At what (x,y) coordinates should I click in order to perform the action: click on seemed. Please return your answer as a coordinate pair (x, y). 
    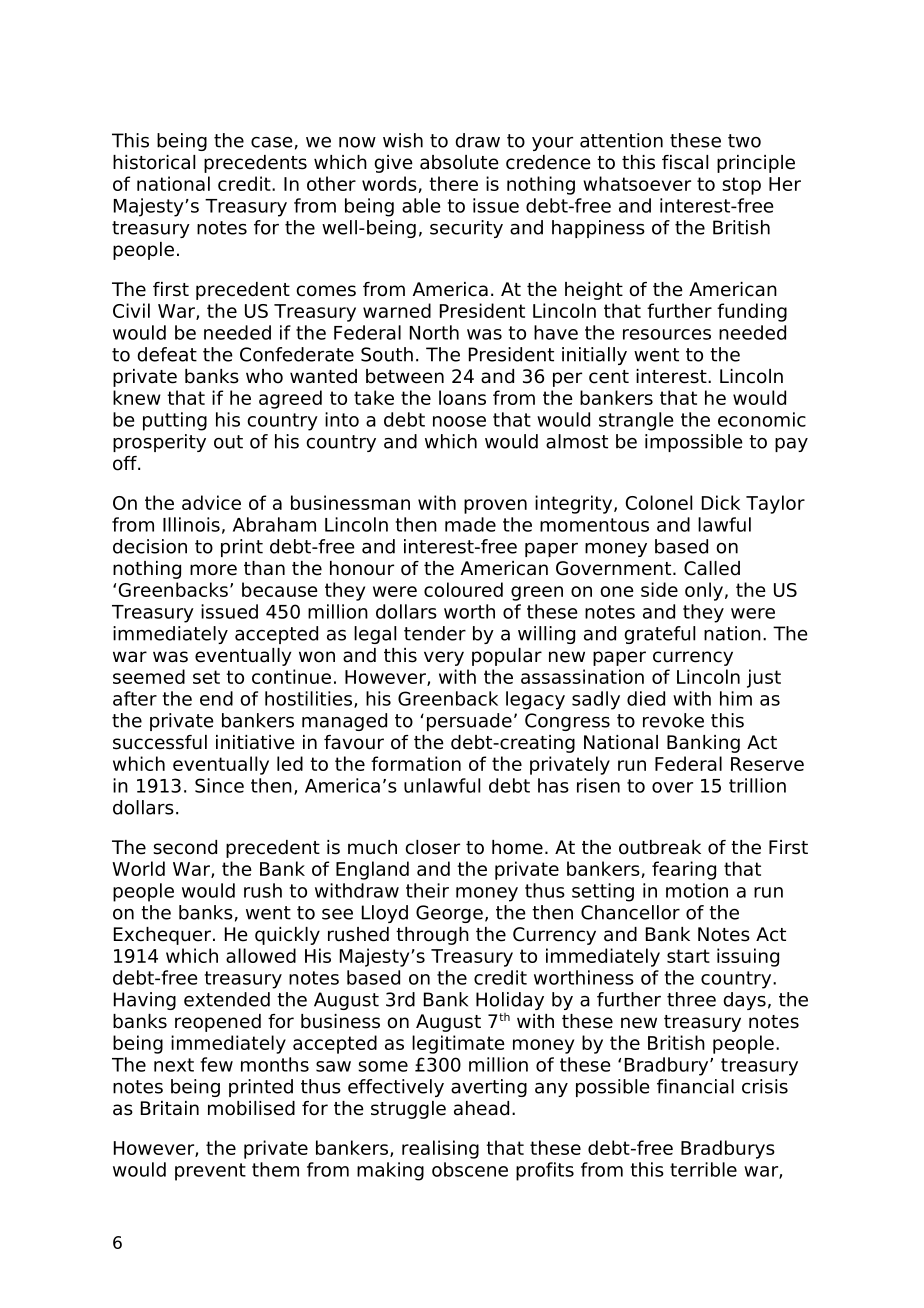
    Looking at the image, I should click on (149, 676).
